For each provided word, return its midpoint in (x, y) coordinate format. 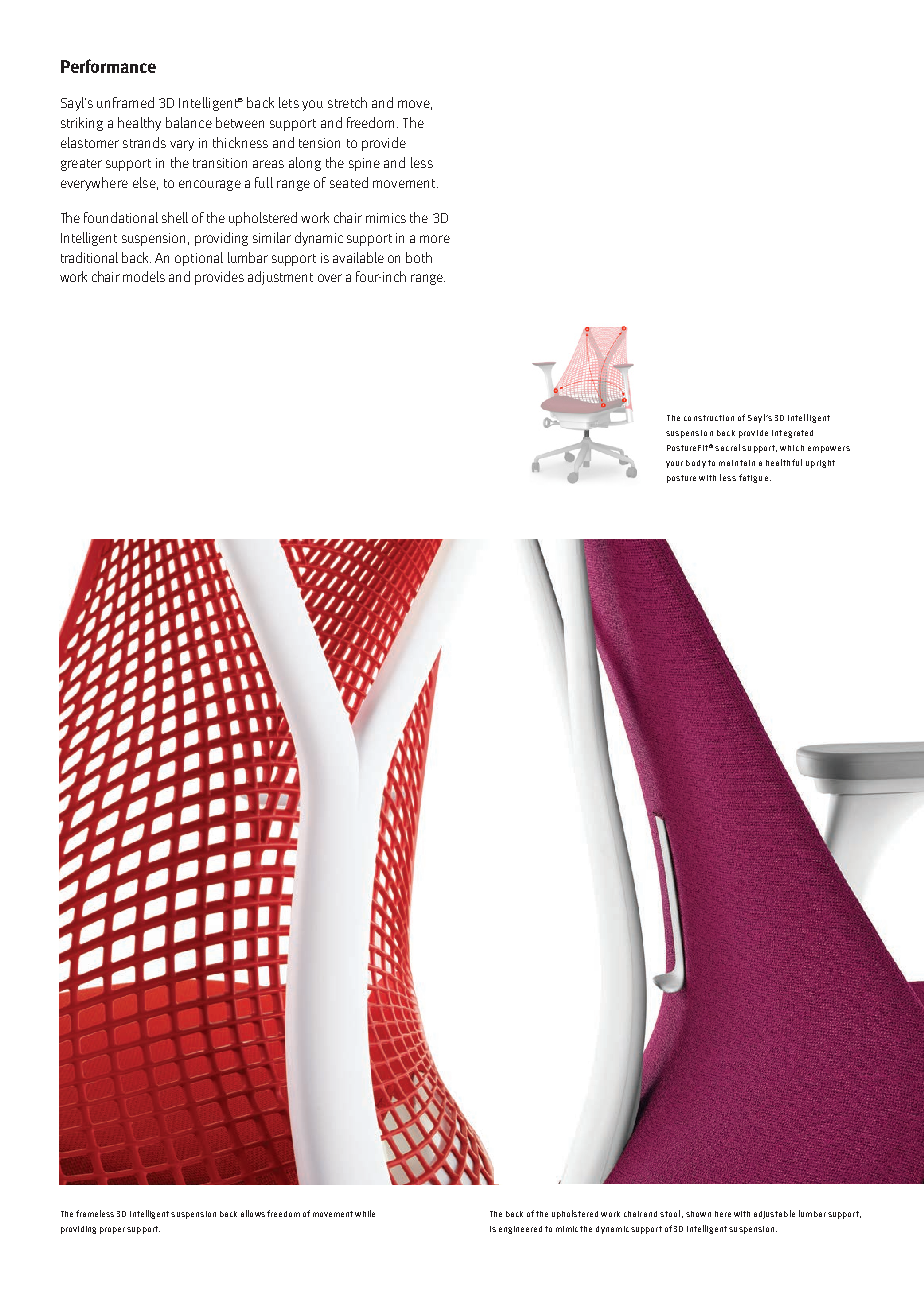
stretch (347, 102)
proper (112, 1230)
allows (253, 1213)
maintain (737, 463)
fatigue (753, 478)
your (674, 464)
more (435, 239)
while (365, 1213)
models (144, 276)
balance (189, 122)
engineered (520, 1230)
